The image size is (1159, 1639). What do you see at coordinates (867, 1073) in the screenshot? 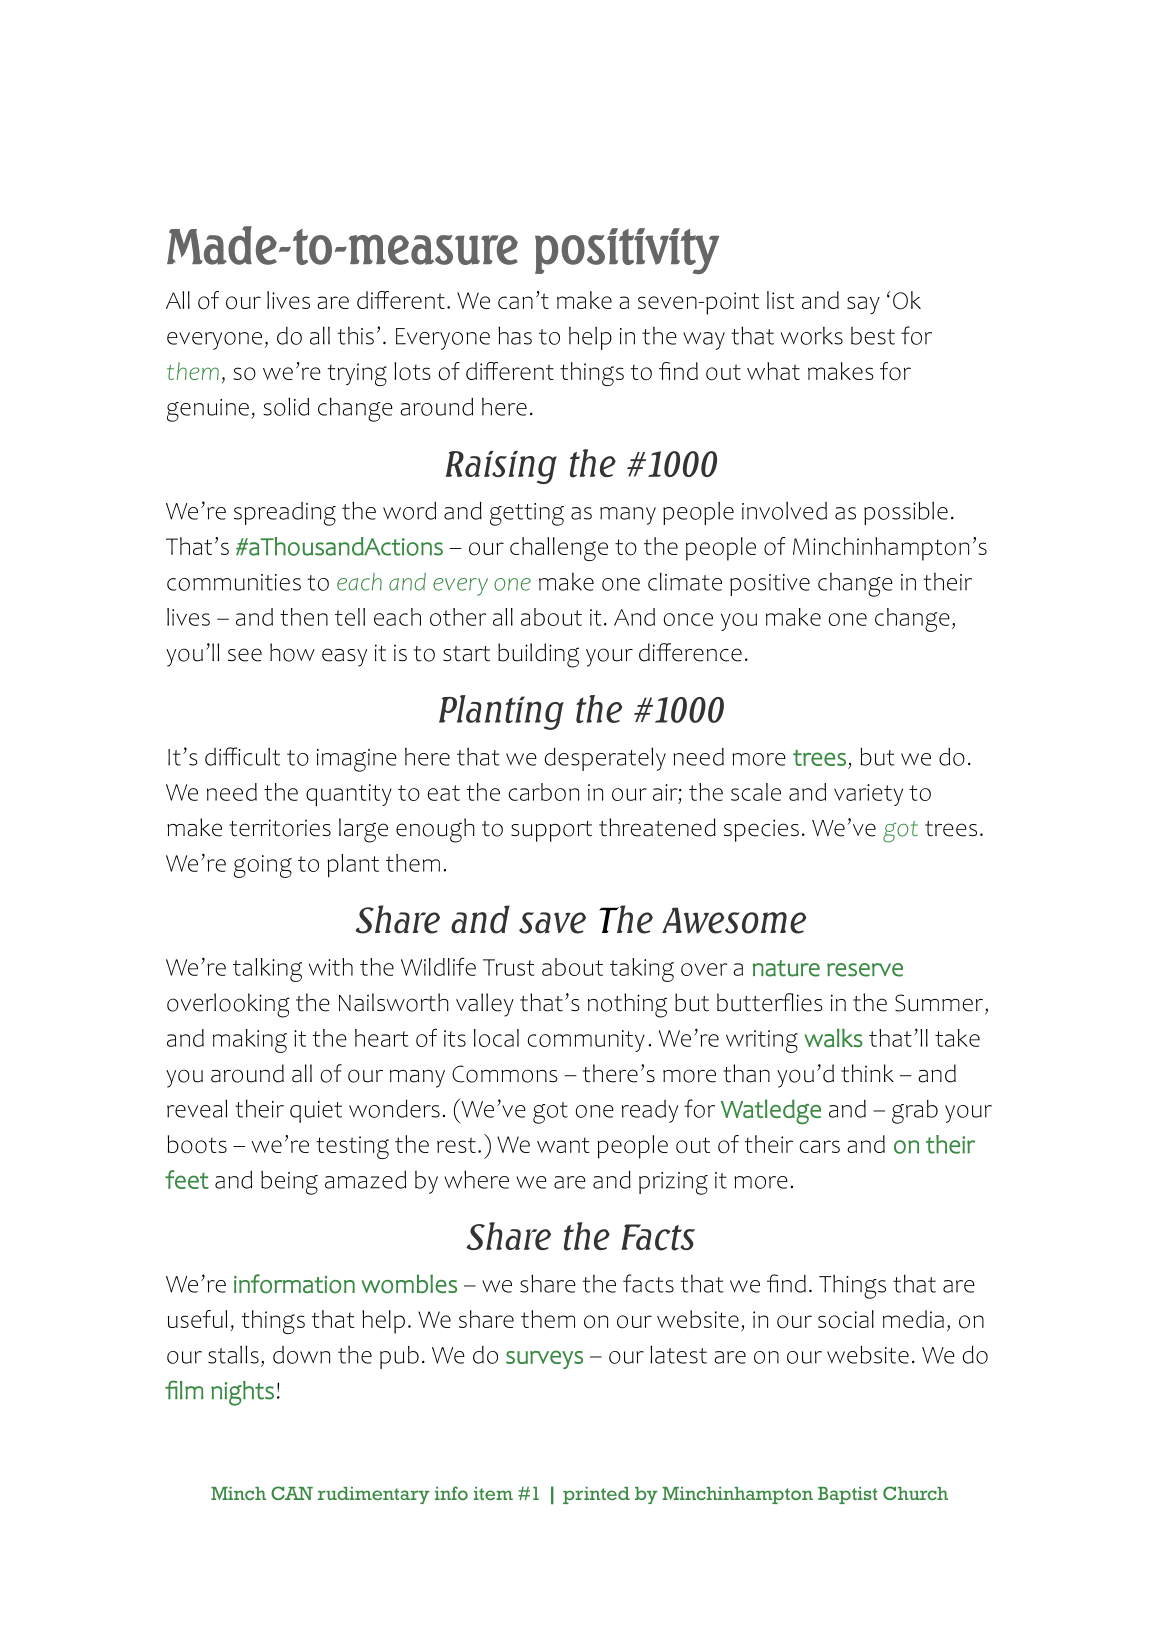
I see `think` at bounding box center [867, 1073].
